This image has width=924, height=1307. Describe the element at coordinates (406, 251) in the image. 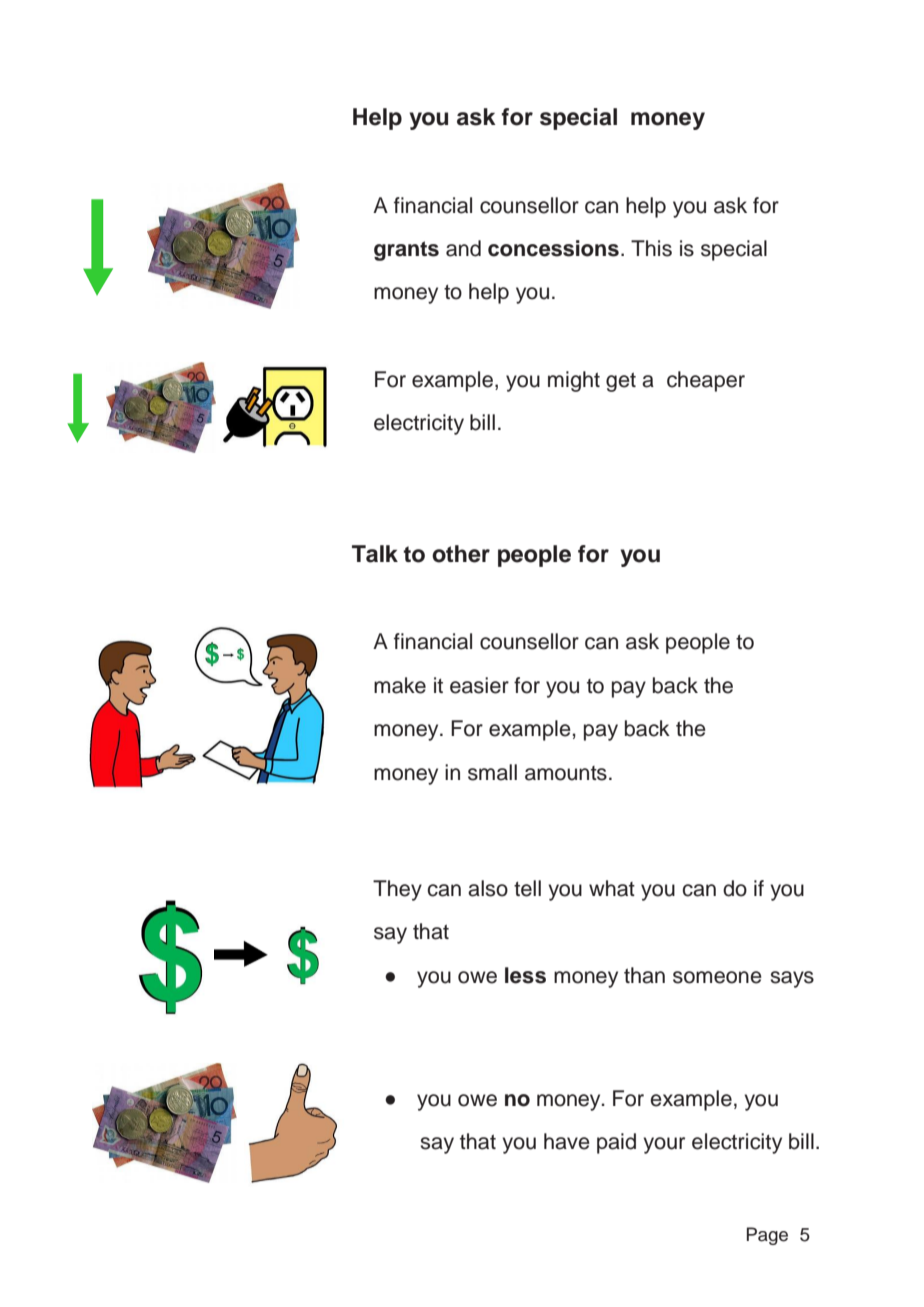

I see `grants` at that location.
